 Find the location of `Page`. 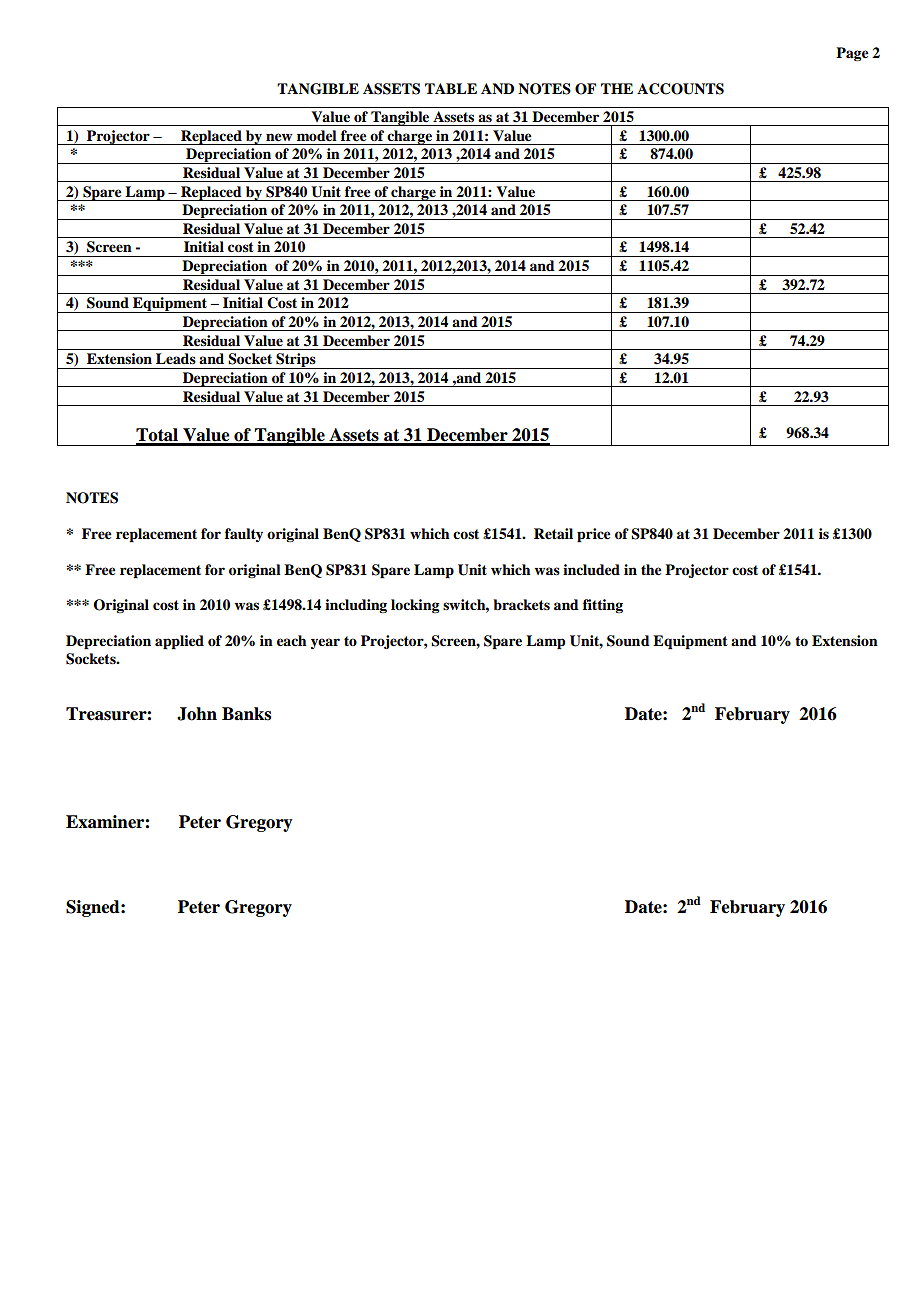

Page is located at coordinates (852, 54).
